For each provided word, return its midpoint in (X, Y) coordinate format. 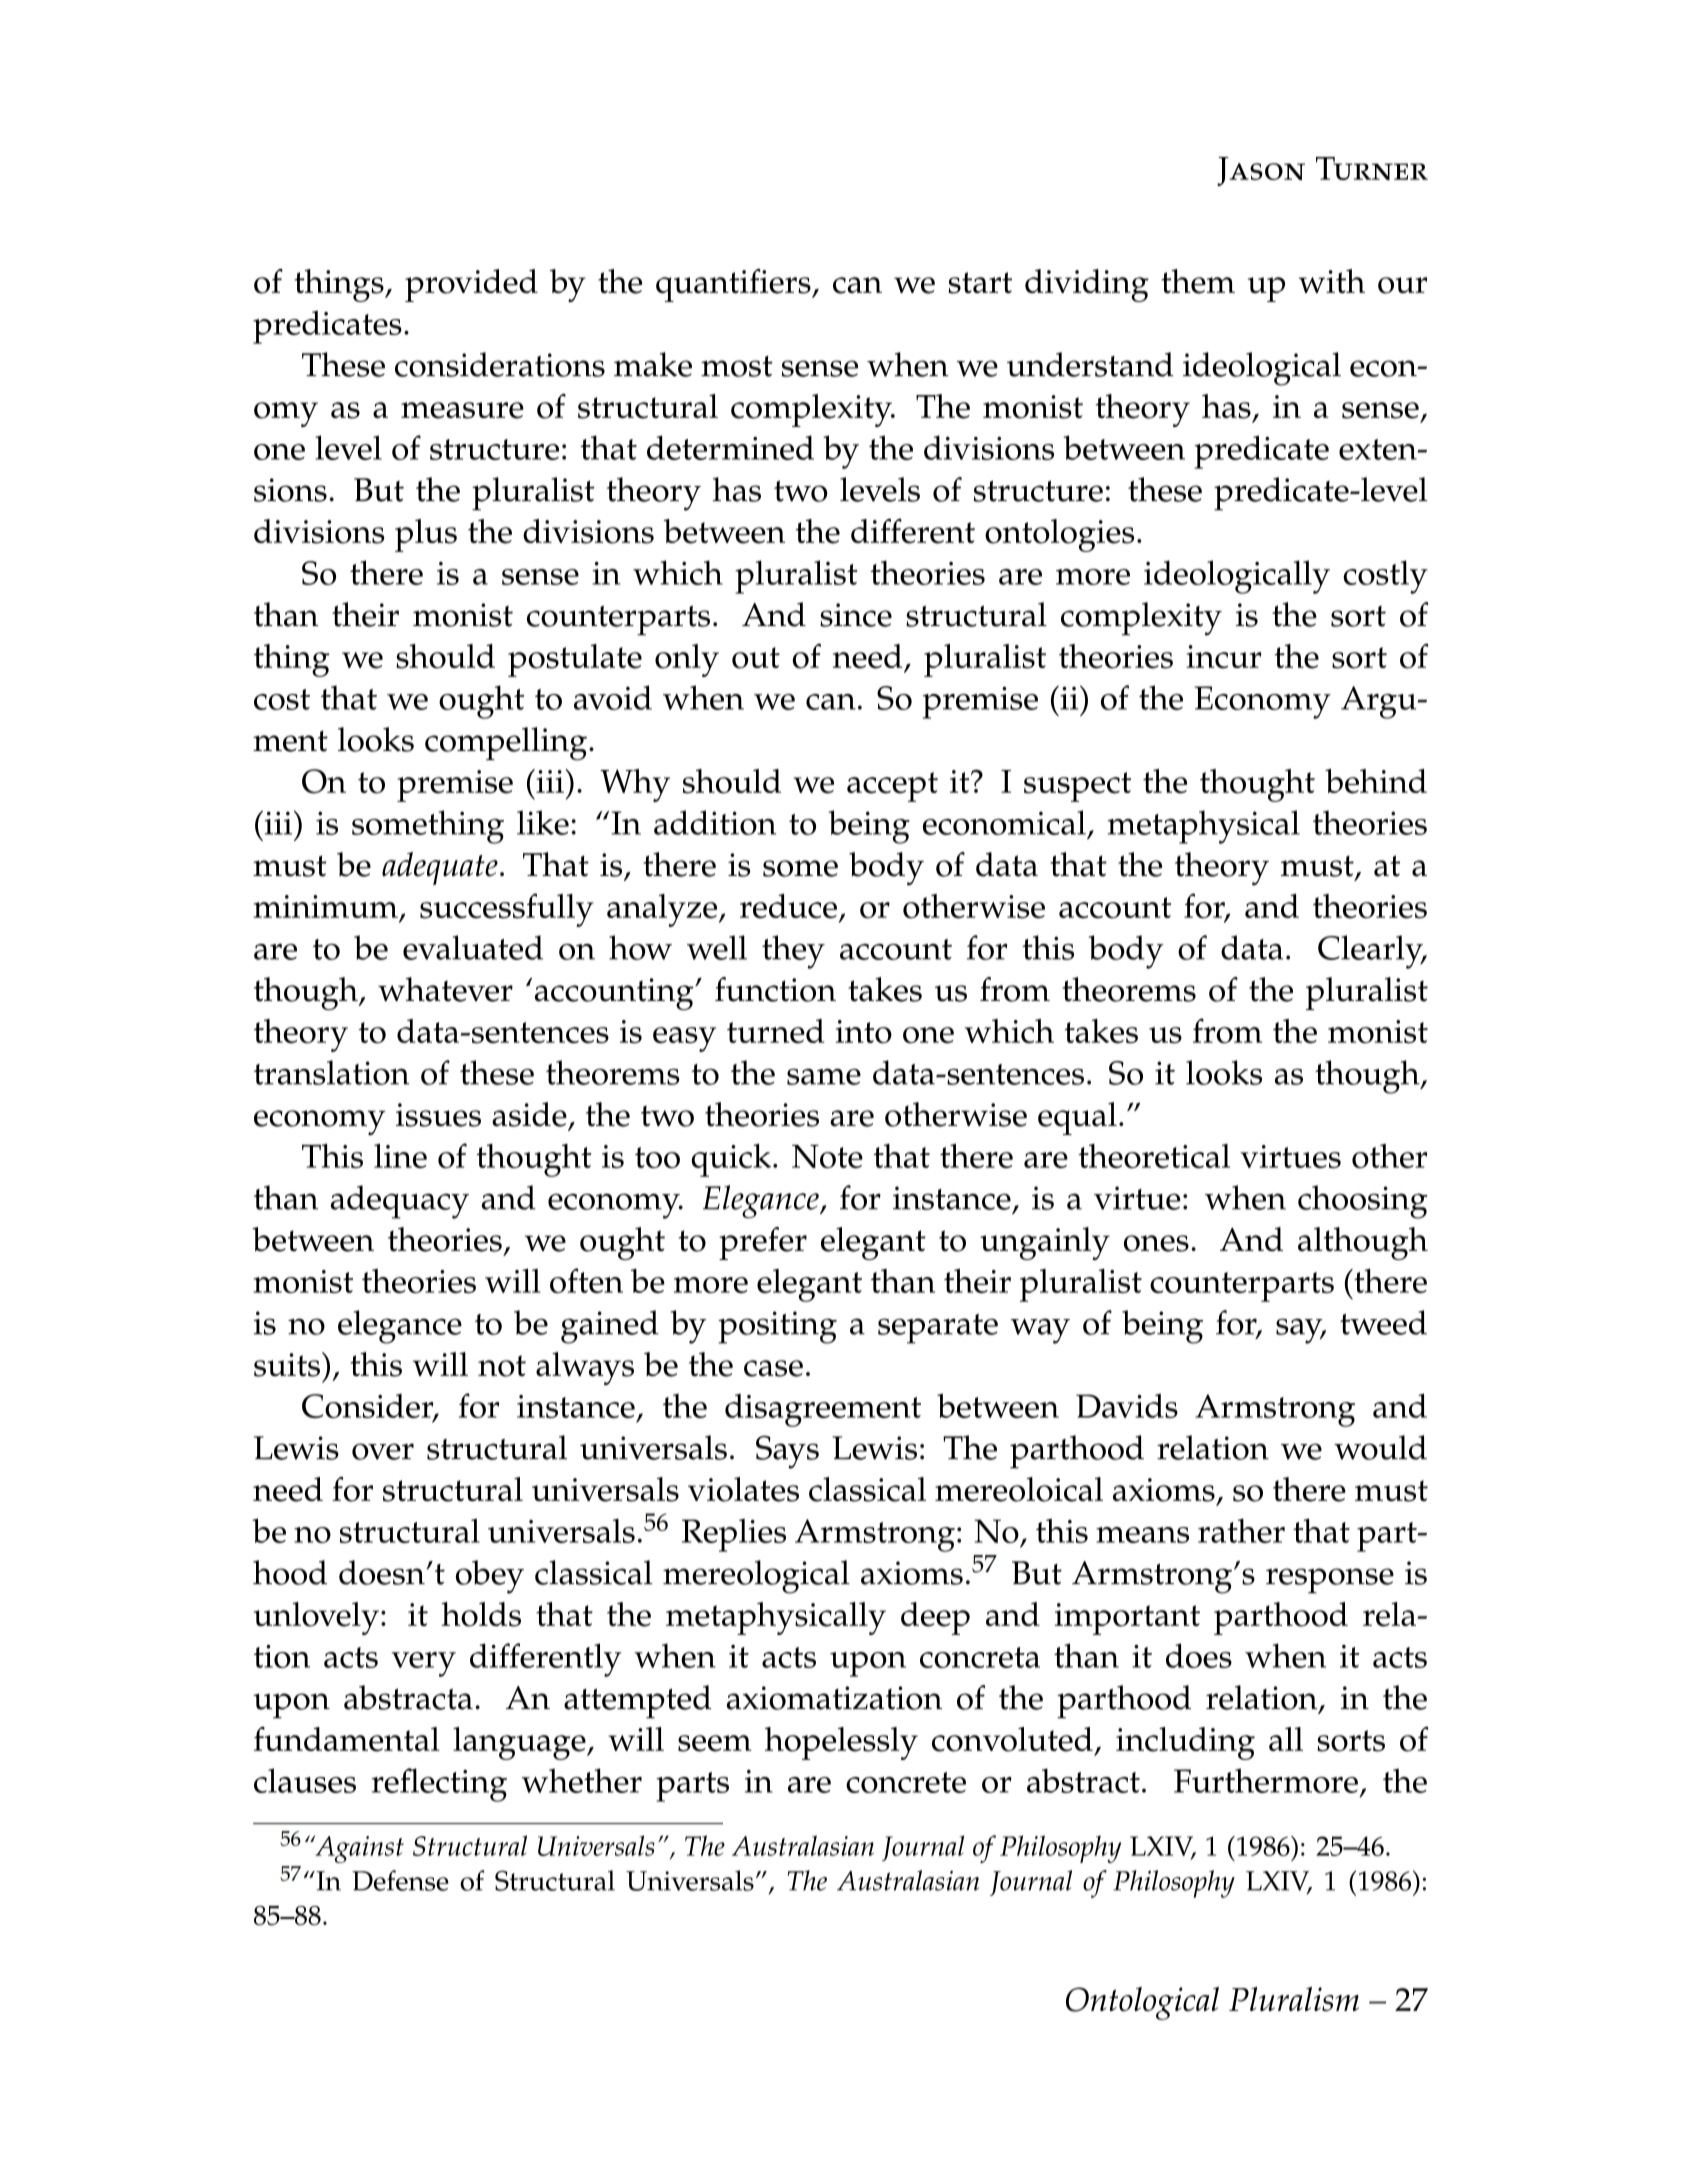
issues (438, 1115)
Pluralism (1294, 1999)
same (824, 1077)
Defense (400, 1880)
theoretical (1154, 1156)
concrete (906, 1782)
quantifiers (734, 285)
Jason (1261, 171)
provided (471, 285)
